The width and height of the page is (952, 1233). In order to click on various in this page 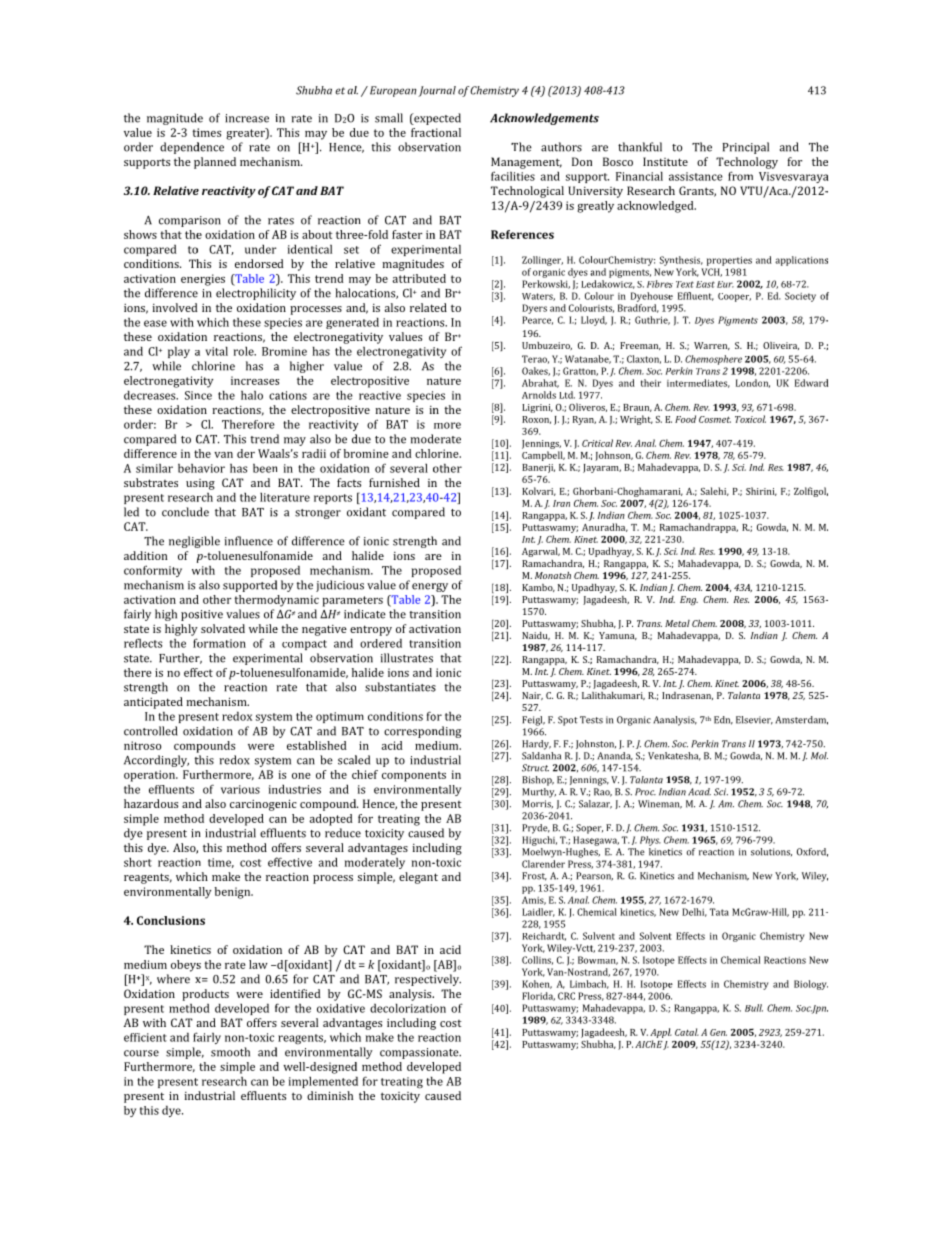, I will do `click(240, 789)`.
